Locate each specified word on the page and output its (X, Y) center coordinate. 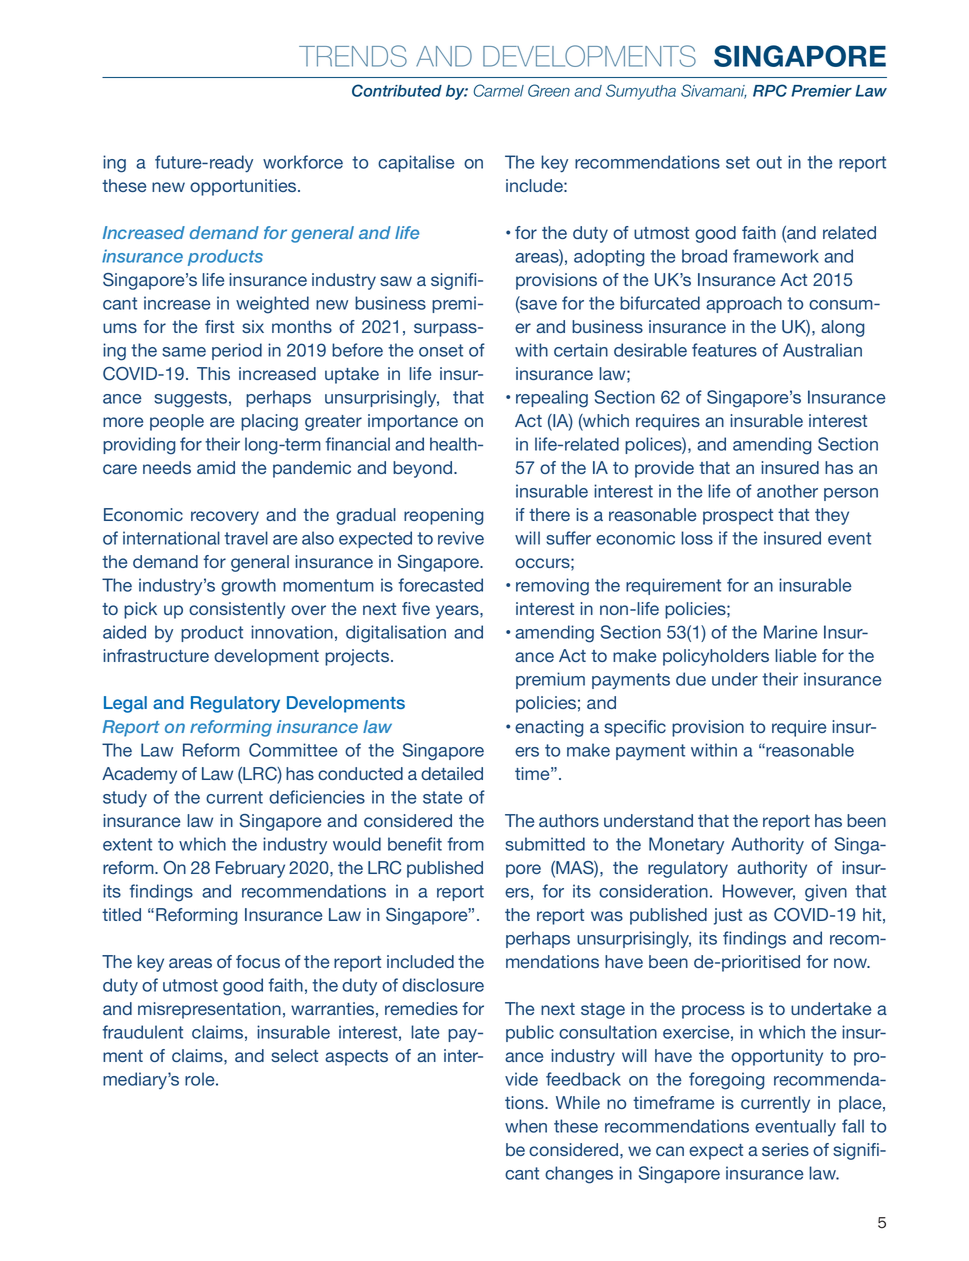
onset (441, 350)
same (184, 352)
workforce (303, 162)
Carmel (499, 90)
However (759, 892)
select (294, 1055)
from (465, 844)
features (724, 350)
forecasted (440, 585)
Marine (791, 632)
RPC (770, 90)
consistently (237, 610)
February (250, 869)
